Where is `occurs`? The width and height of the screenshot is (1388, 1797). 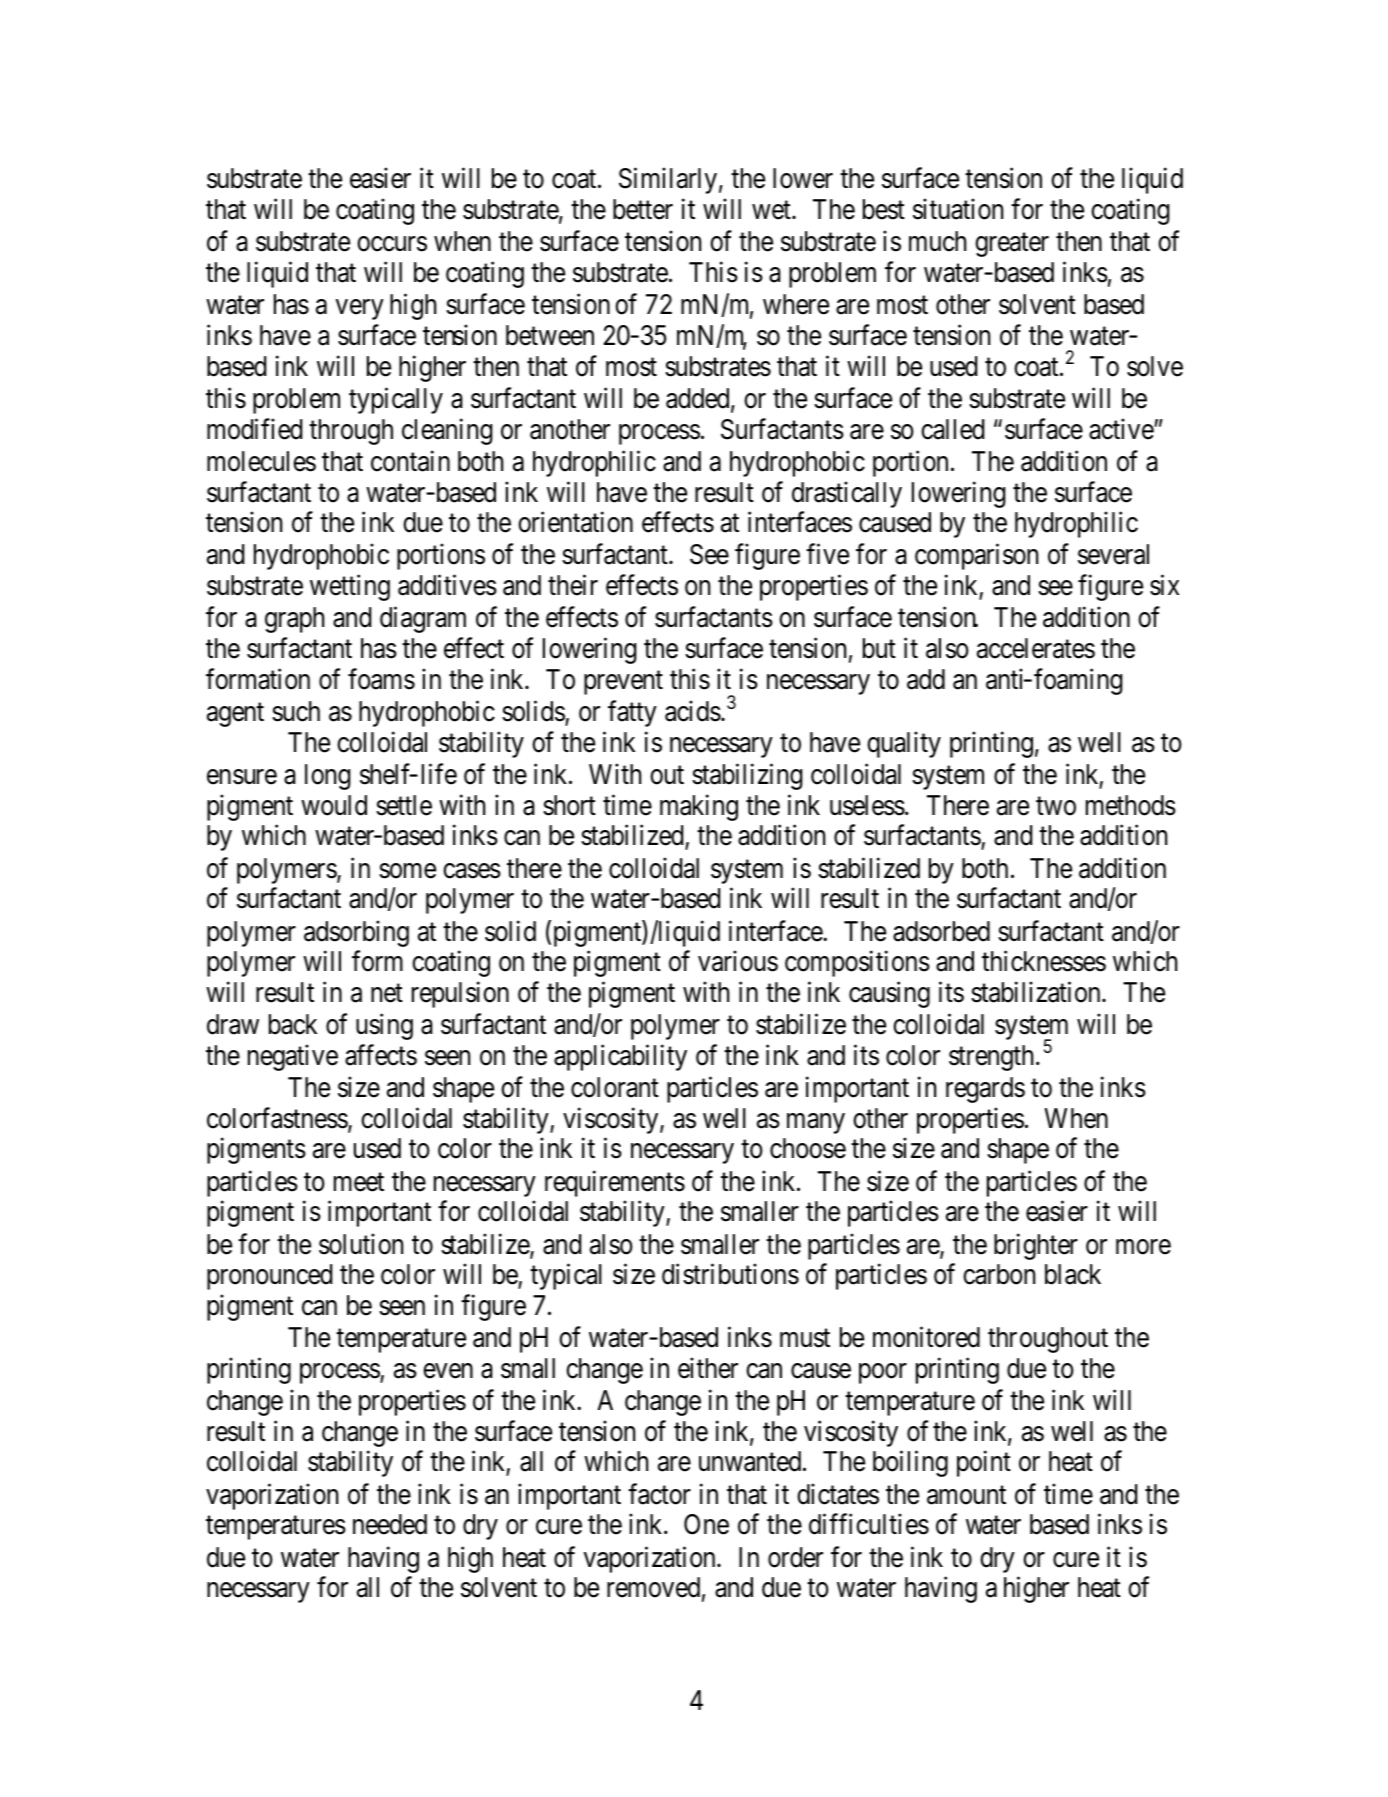
occurs is located at coordinates (392, 244).
